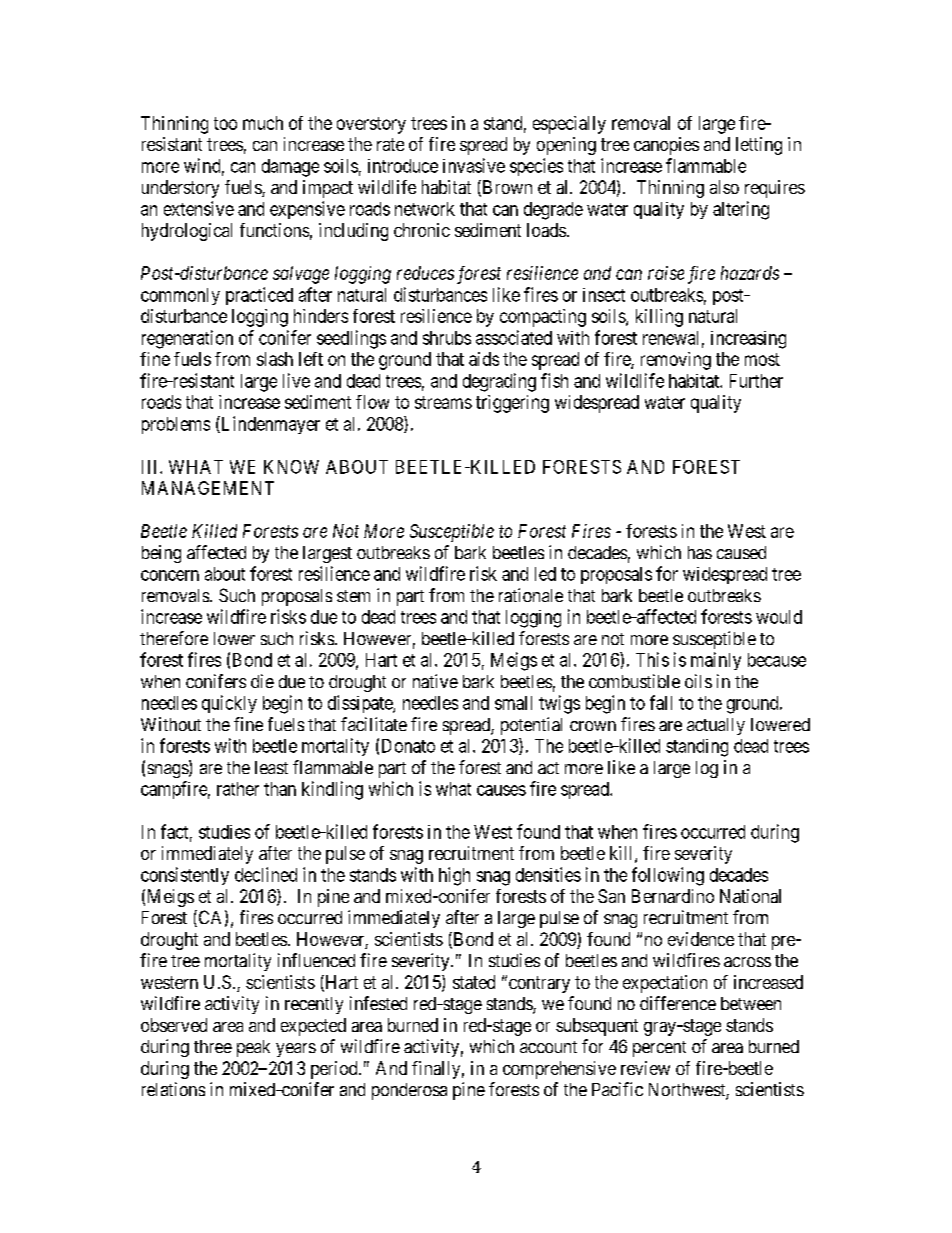 This screenshot has height=1233, width=952. Describe the element at coordinates (174, 638) in the screenshot. I see `therefore` at that location.
